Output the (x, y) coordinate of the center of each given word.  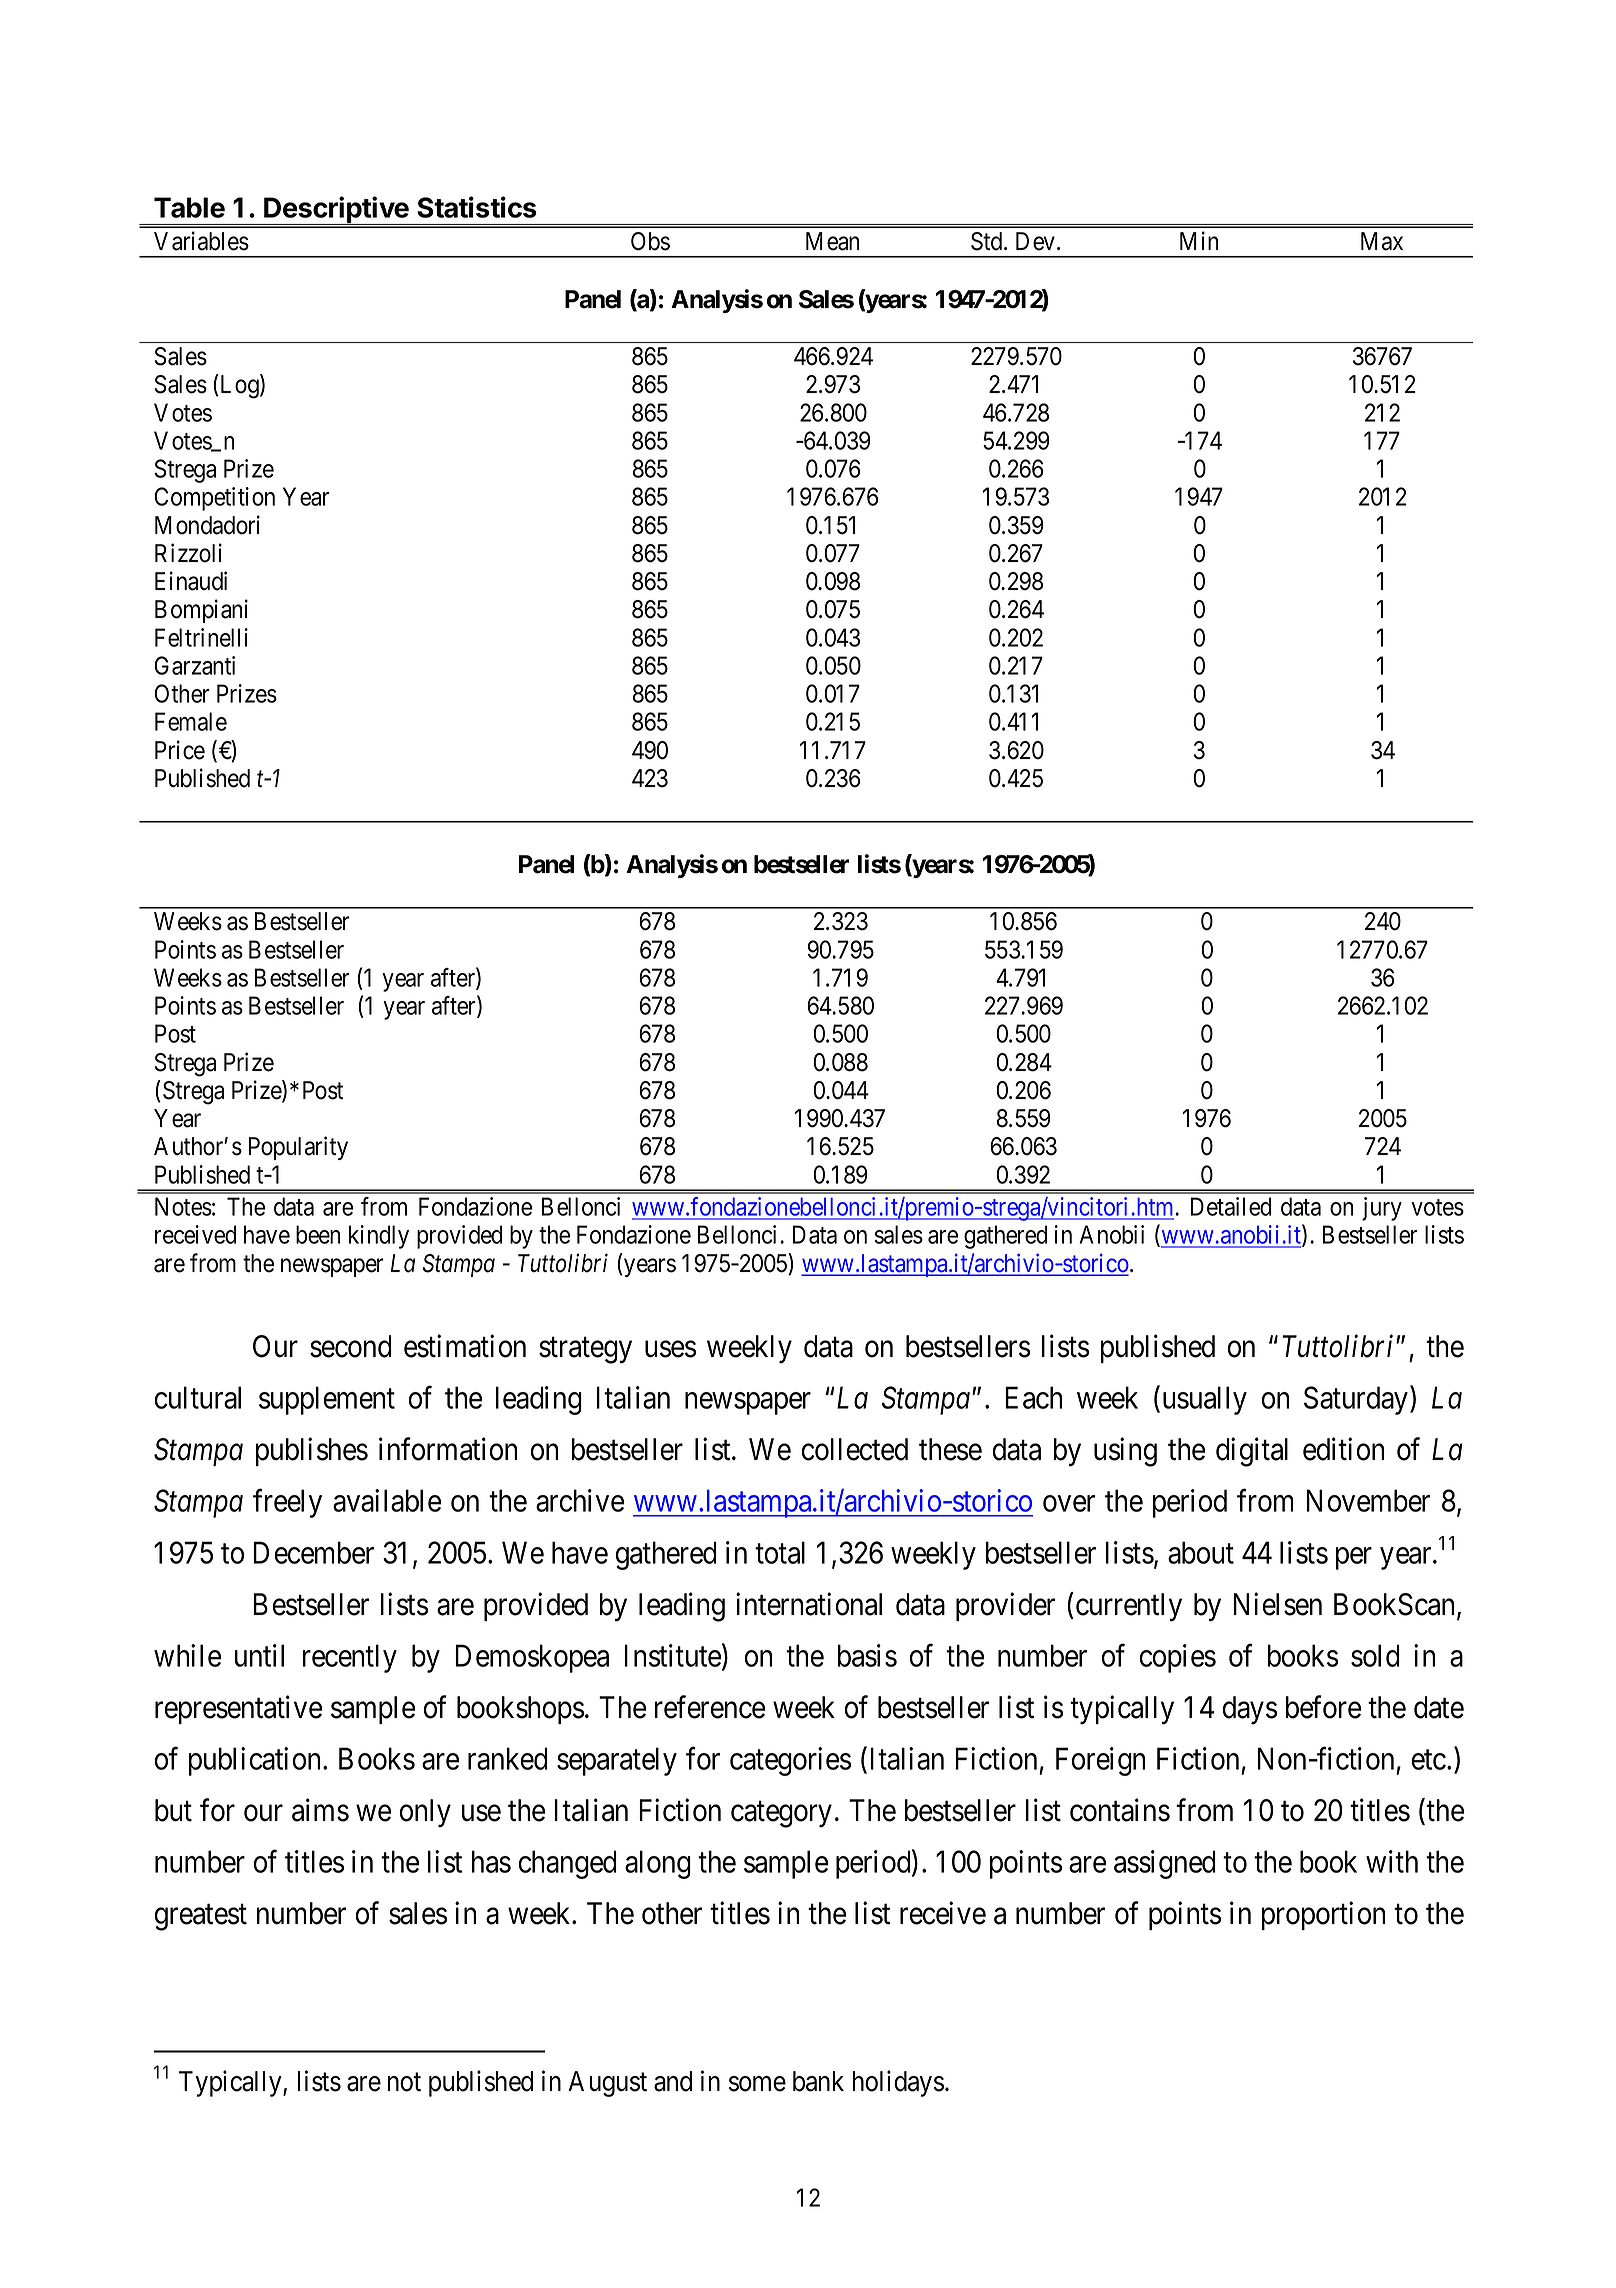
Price (180, 750)
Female (191, 721)
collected (855, 1449)
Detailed (1231, 1206)
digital (1252, 1452)
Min (1199, 240)
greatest (201, 1918)
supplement (327, 1400)
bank (818, 2081)
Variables (201, 241)
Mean (832, 241)
